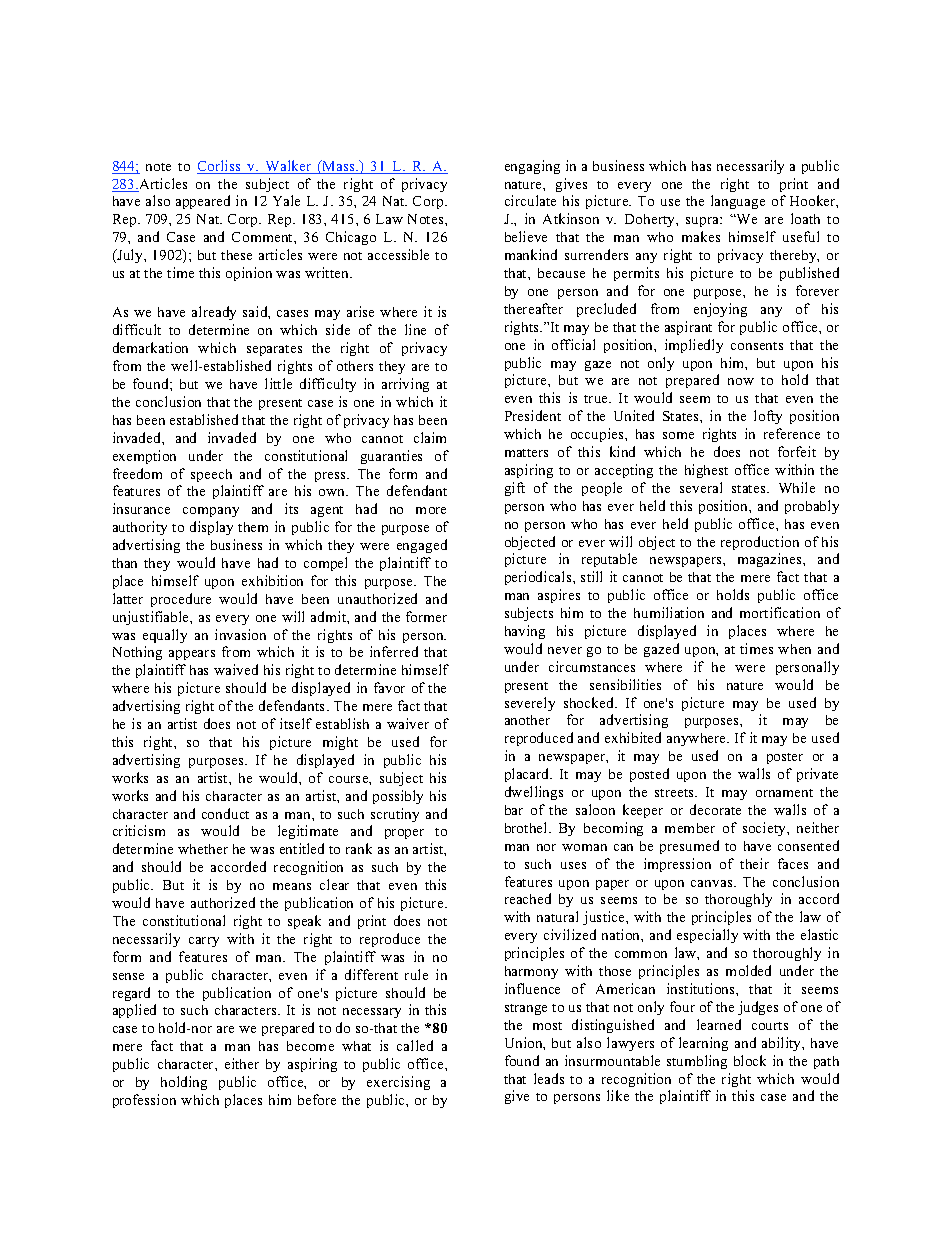  Describe the element at coordinates (144, 1101) in the screenshot. I see `profession` at that location.
